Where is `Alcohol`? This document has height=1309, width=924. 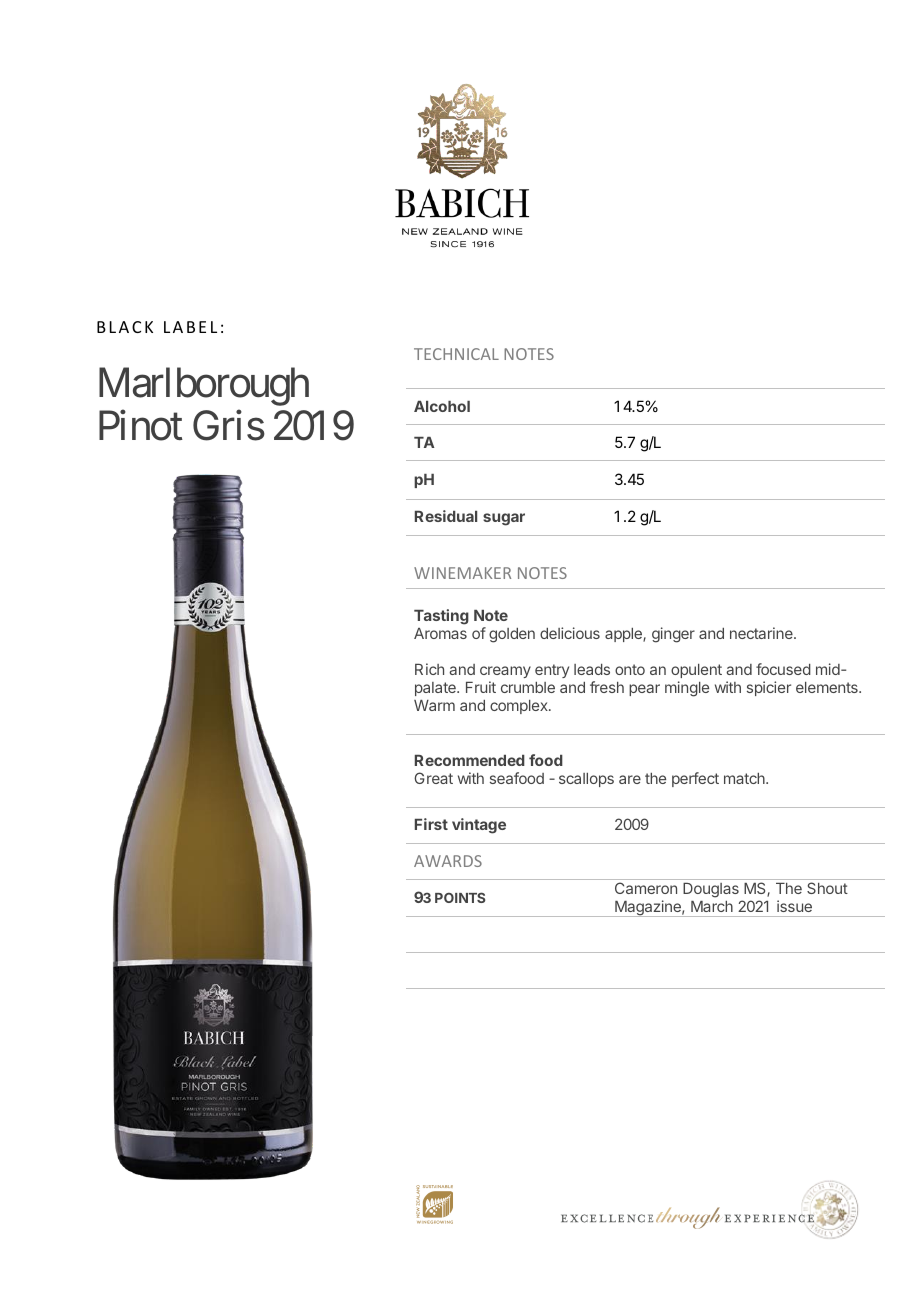
Alcohol is located at coordinates (442, 406).
